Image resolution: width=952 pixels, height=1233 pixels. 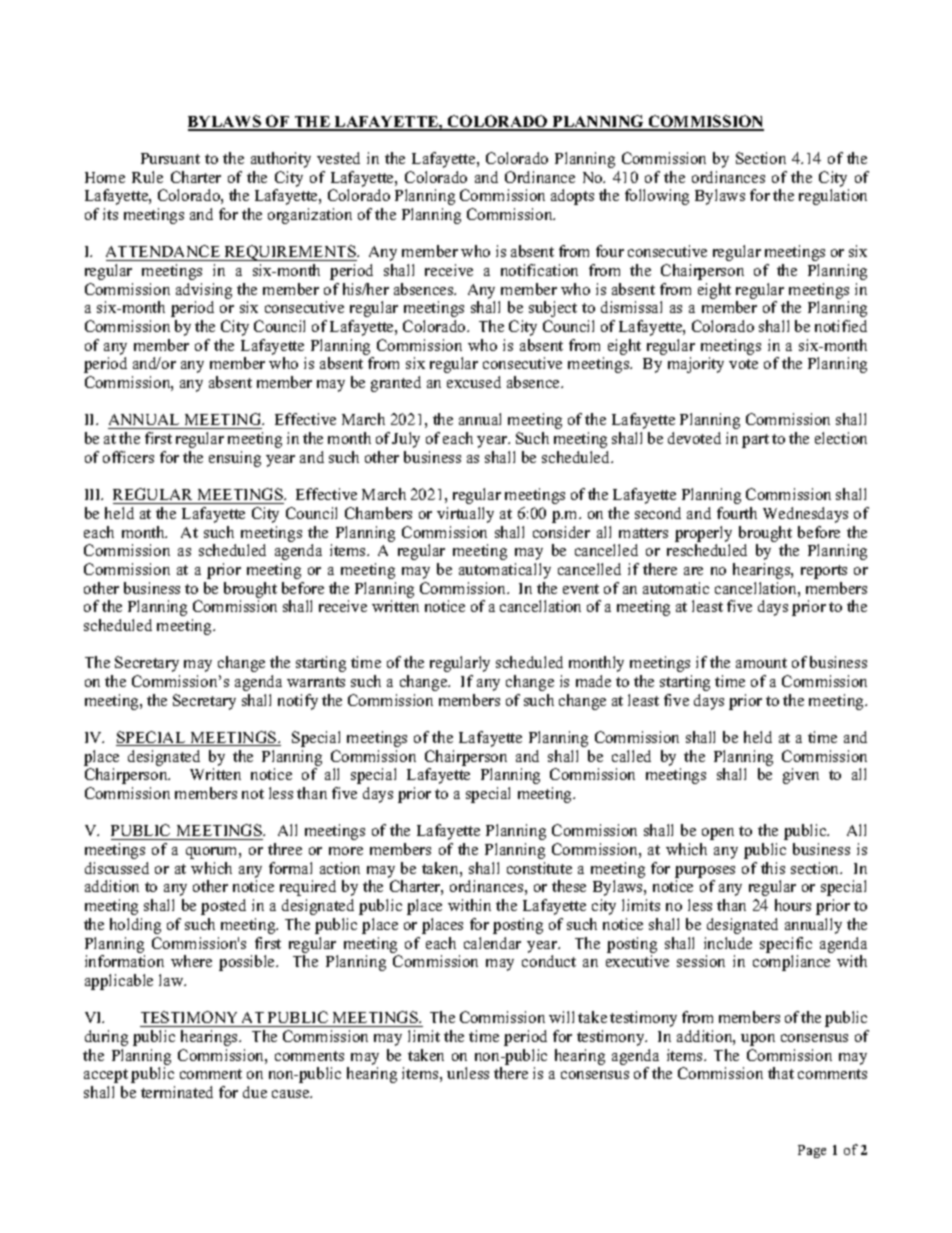 I want to click on will, so click(x=561, y=1017).
